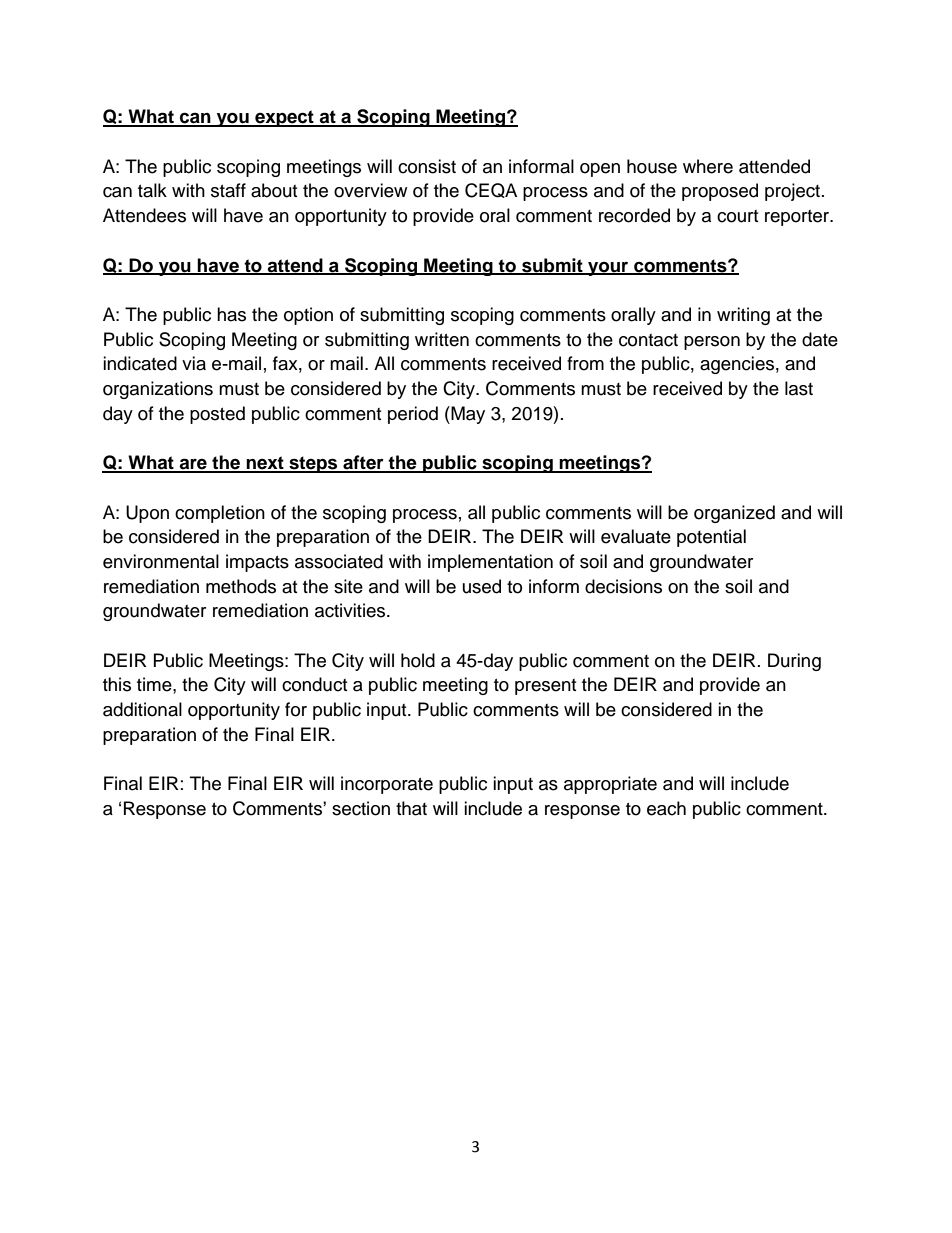 Image resolution: width=952 pixels, height=1233 pixels. I want to click on consist, so click(427, 166).
